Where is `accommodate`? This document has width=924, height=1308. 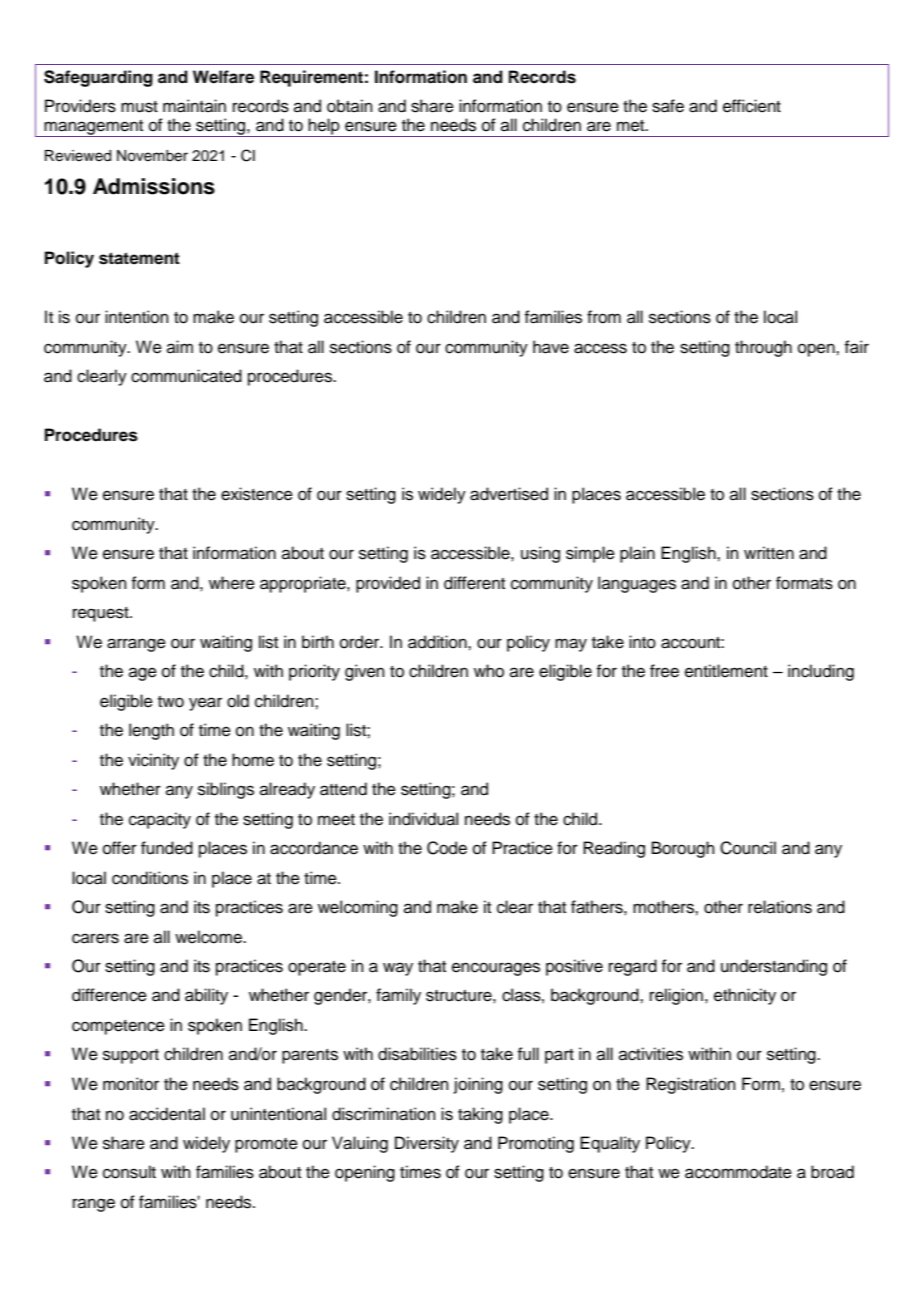
accommodate is located at coordinates (738, 1172).
